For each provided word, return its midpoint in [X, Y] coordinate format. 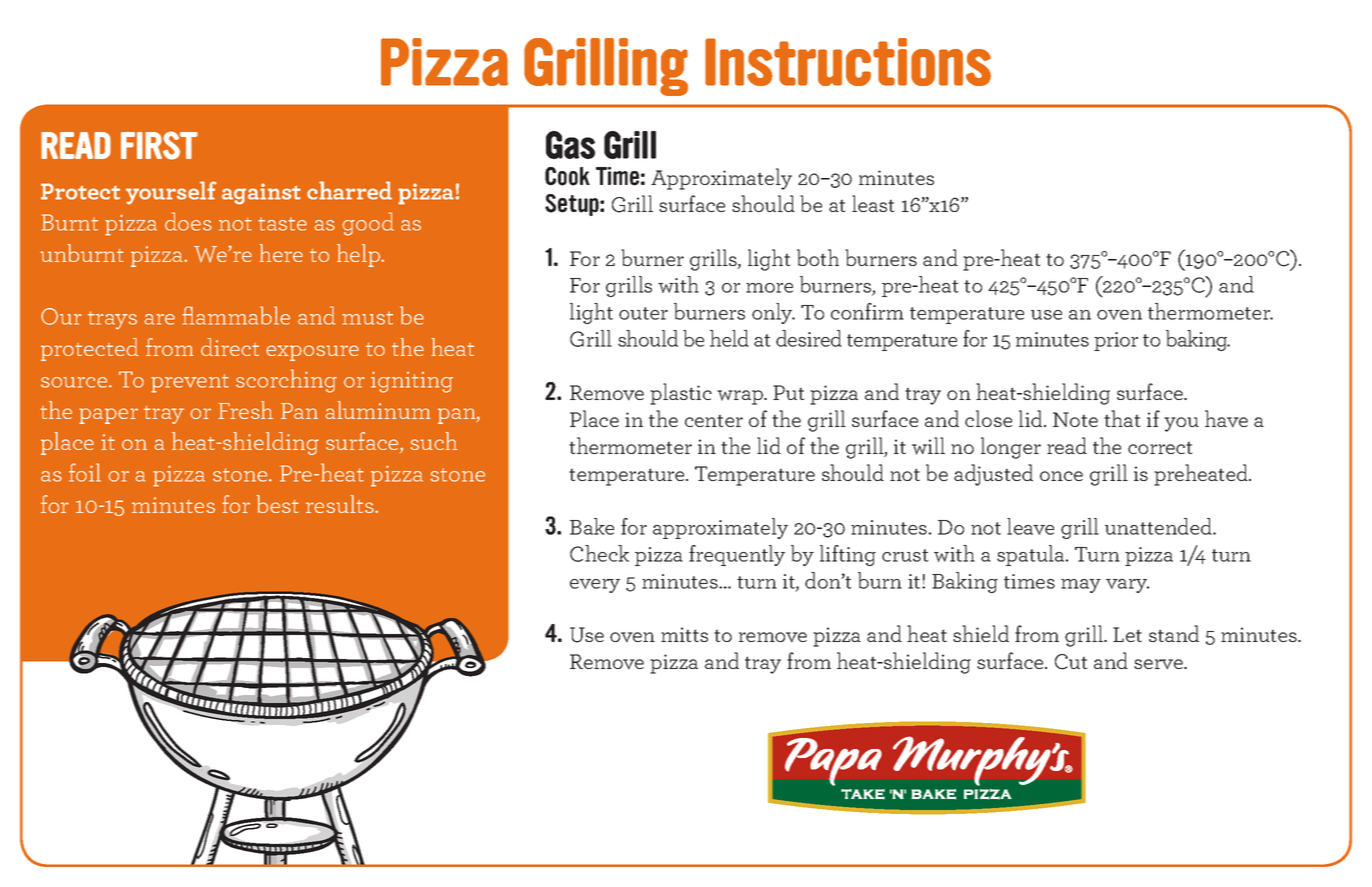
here [281, 253]
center [714, 420]
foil [85, 472]
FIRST [159, 145]
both [818, 257]
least [873, 203]
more [769, 288]
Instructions [848, 62]
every [595, 586]
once [1061, 476]
